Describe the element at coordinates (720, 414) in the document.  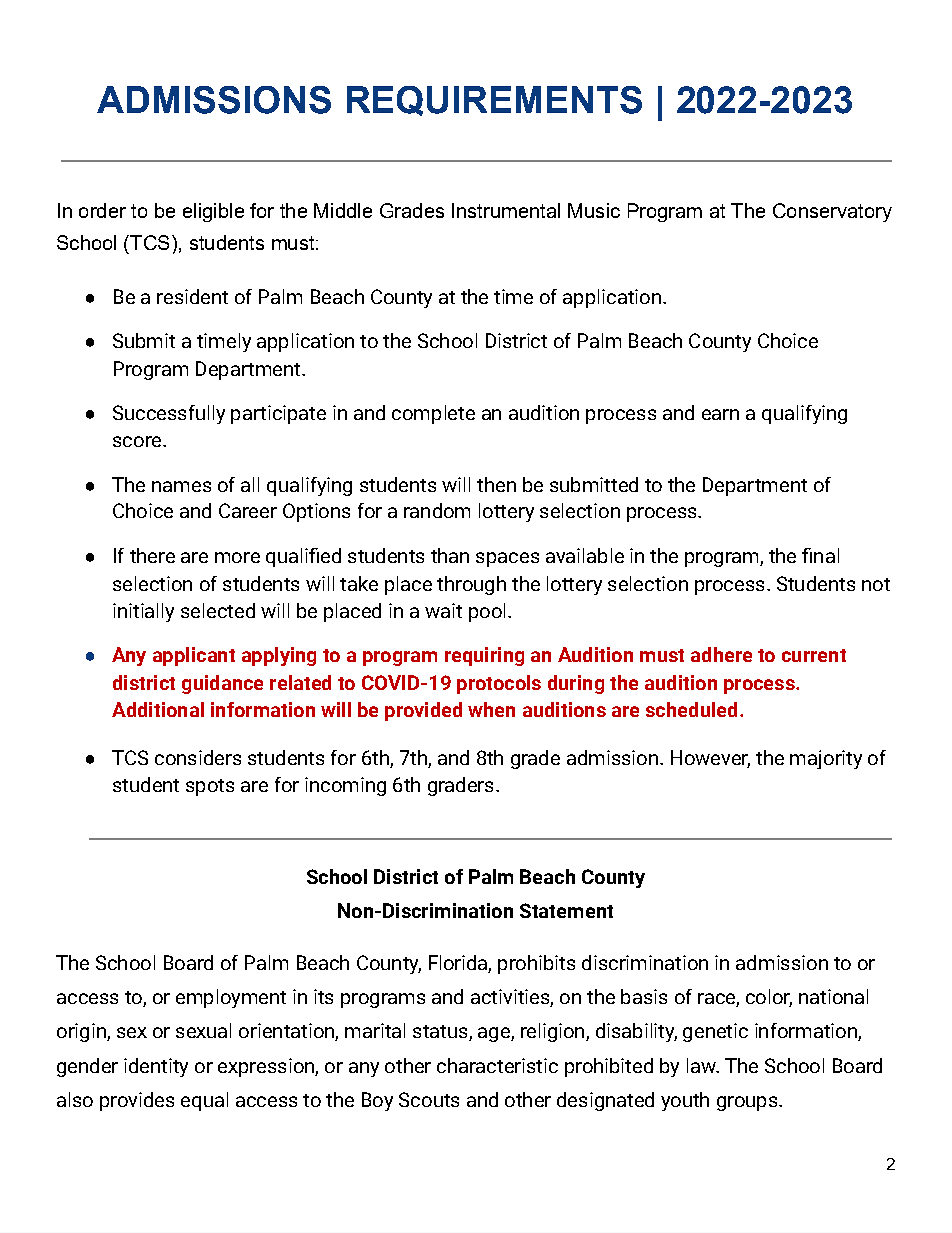
I see `earn` at that location.
